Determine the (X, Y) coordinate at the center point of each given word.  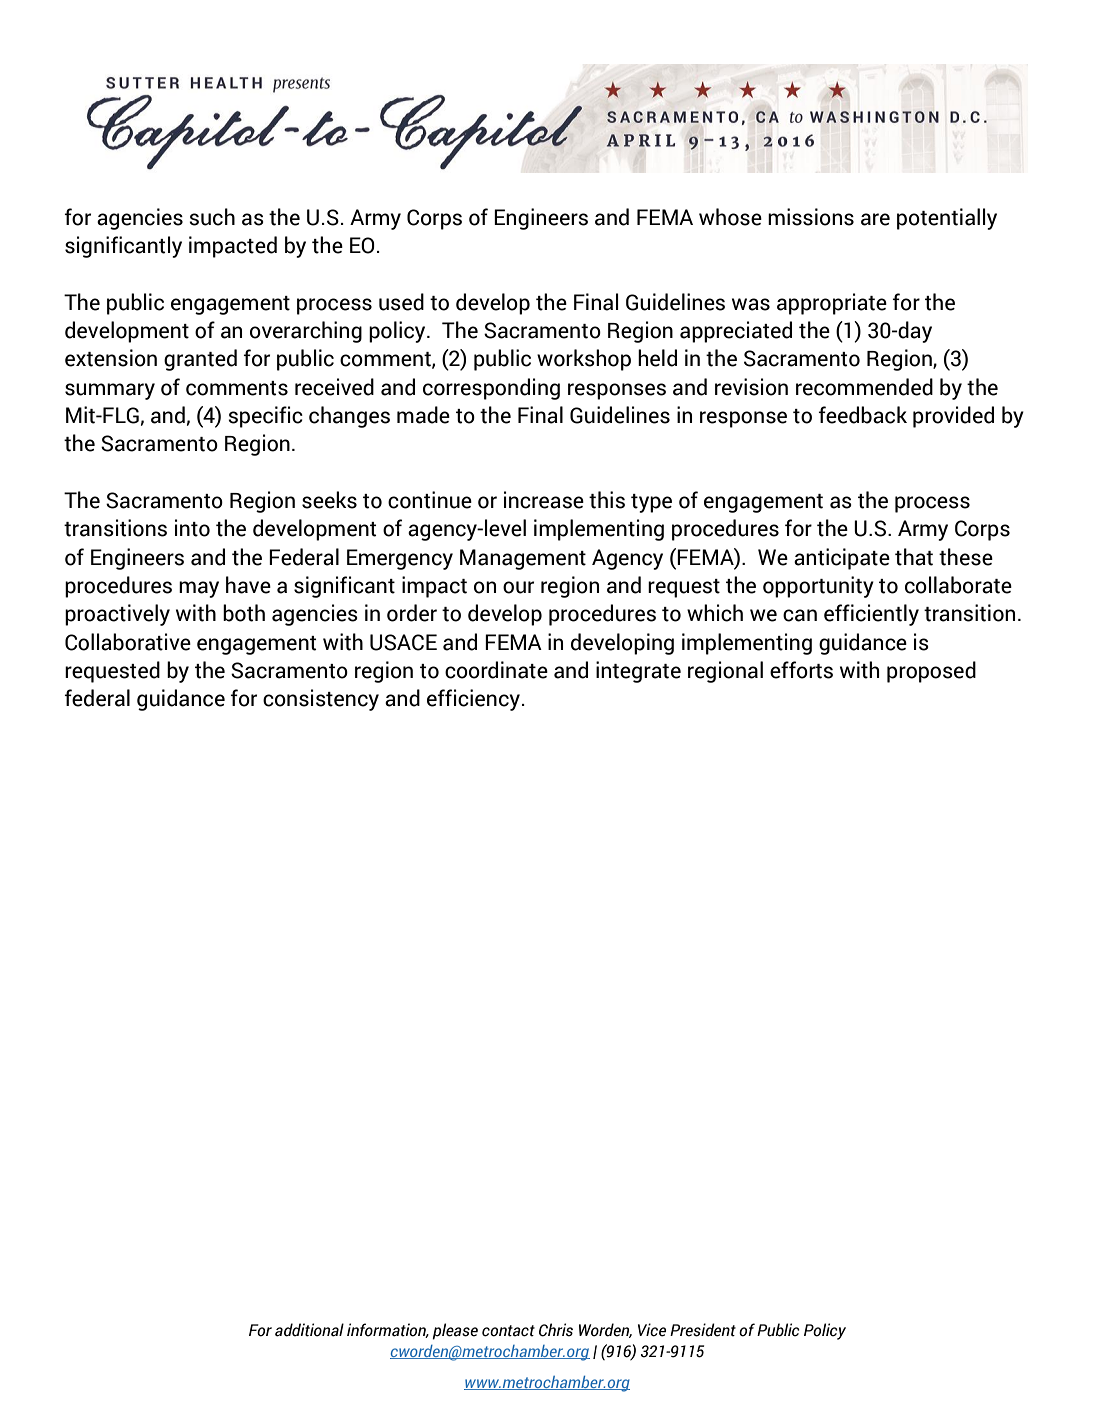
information (388, 1330)
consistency (321, 700)
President (703, 1330)
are (875, 219)
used (401, 302)
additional (309, 1330)
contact (508, 1331)
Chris (556, 1330)
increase (544, 500)
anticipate (842, 559)
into (192, 528)
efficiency (473, 700)
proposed (931, 672)
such (212, 217)
